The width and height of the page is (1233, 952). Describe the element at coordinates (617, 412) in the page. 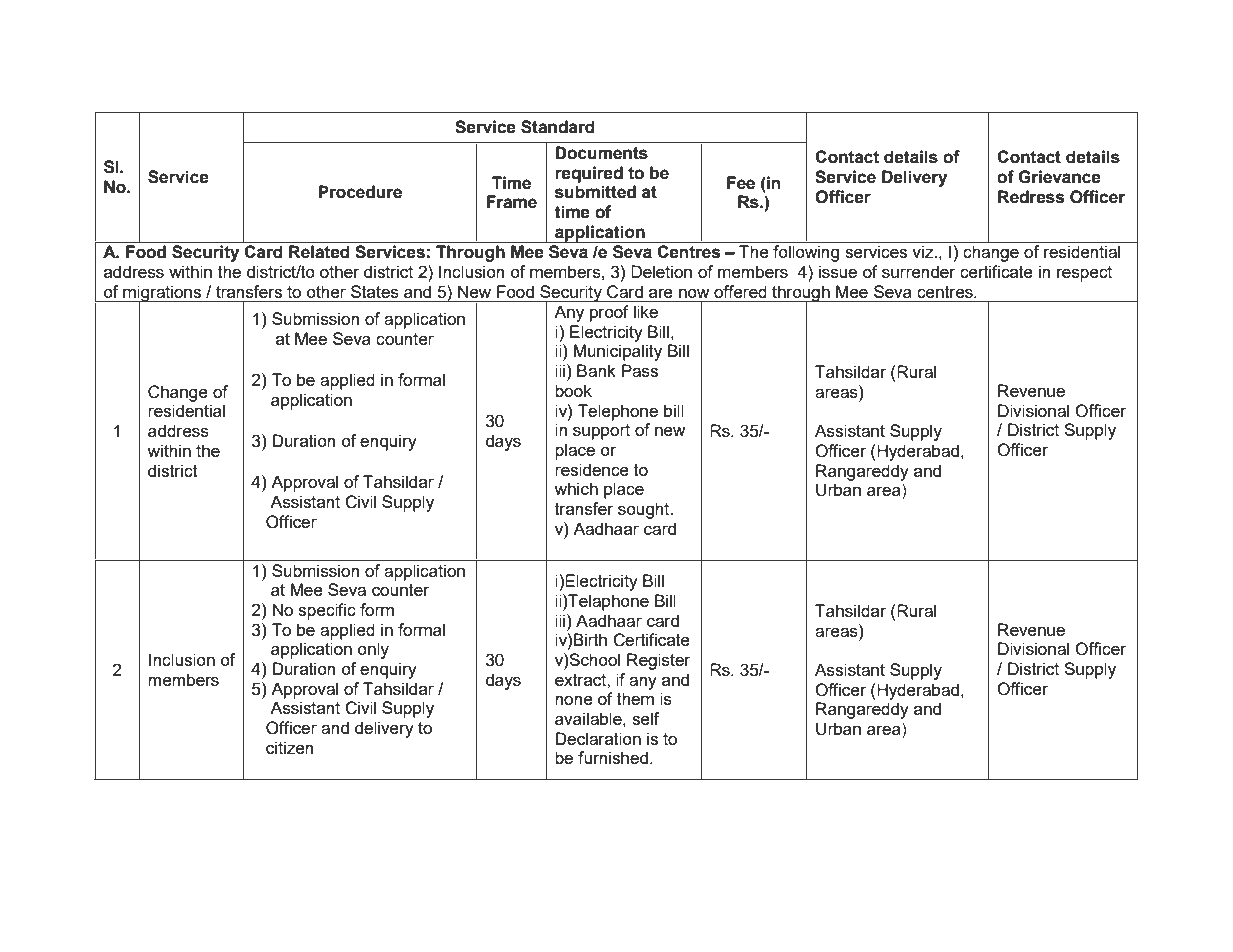

I see `Telephone` at that location.
